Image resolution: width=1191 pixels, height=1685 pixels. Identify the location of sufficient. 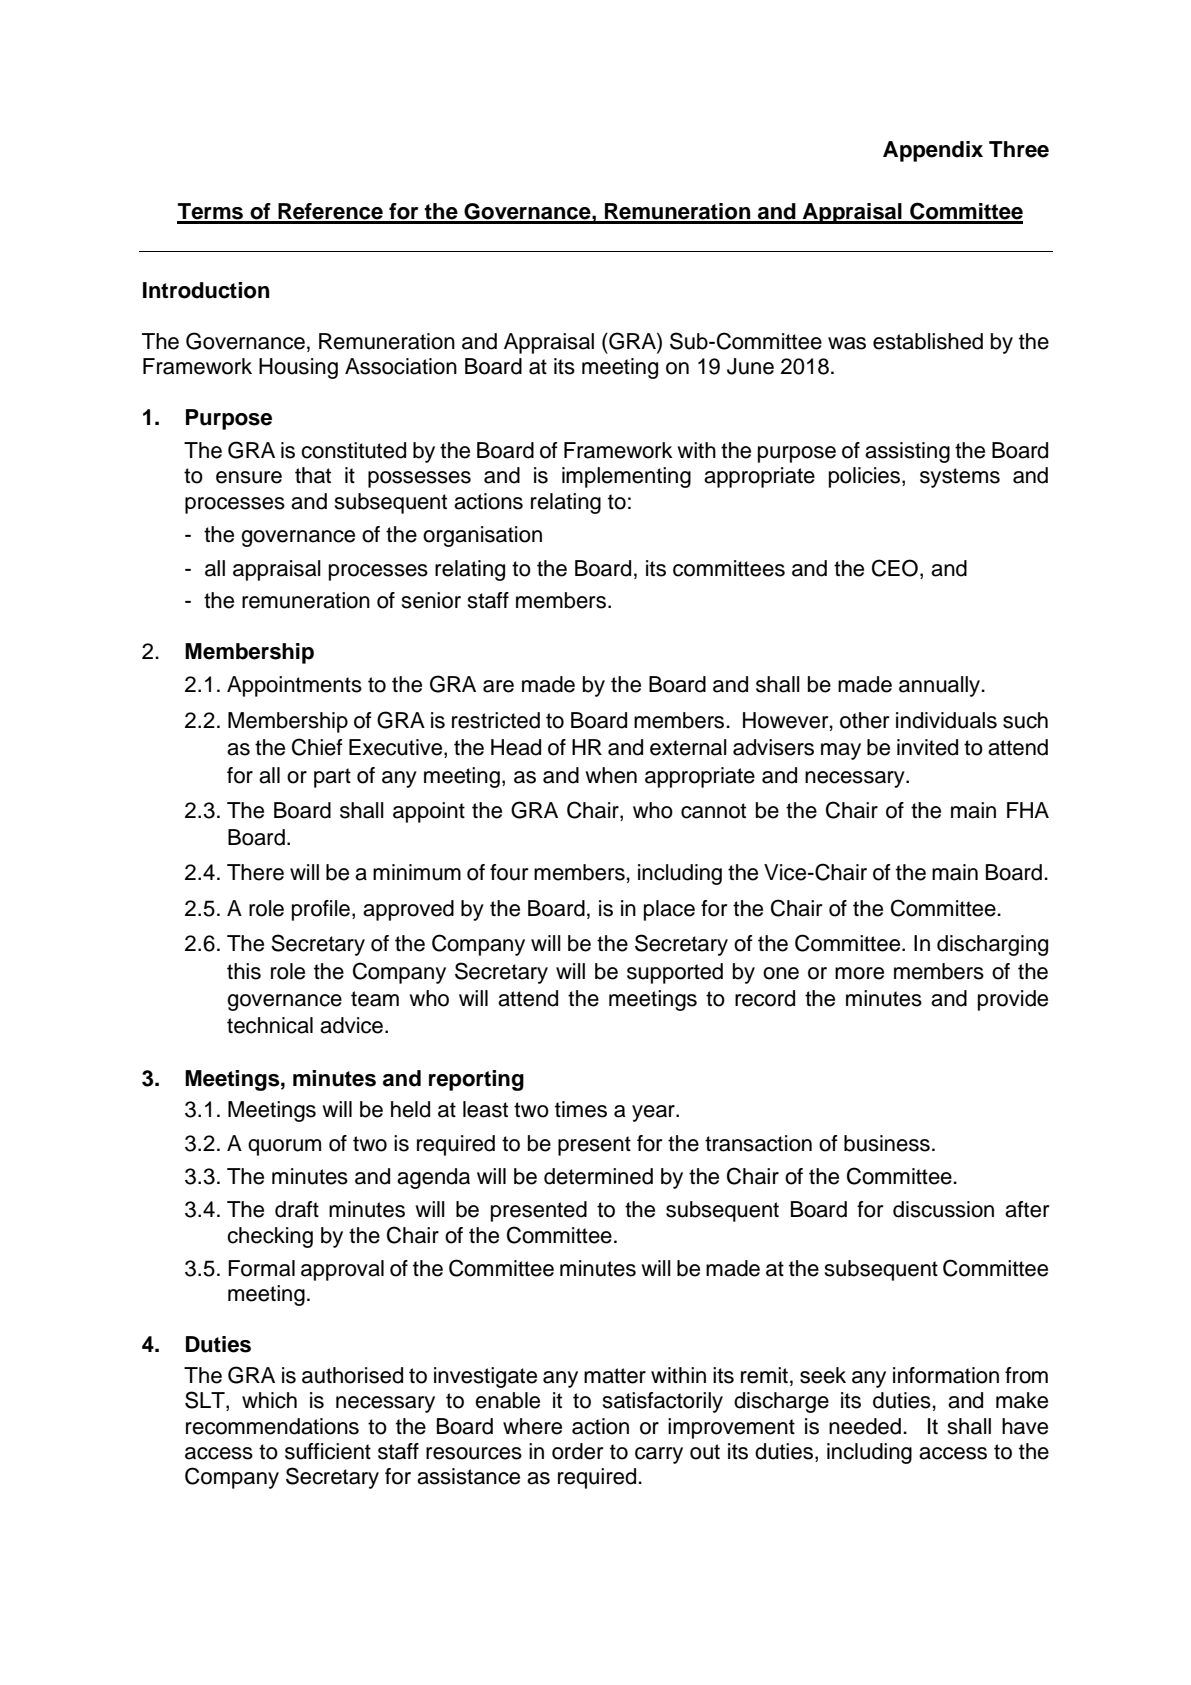
(328, 1451).
